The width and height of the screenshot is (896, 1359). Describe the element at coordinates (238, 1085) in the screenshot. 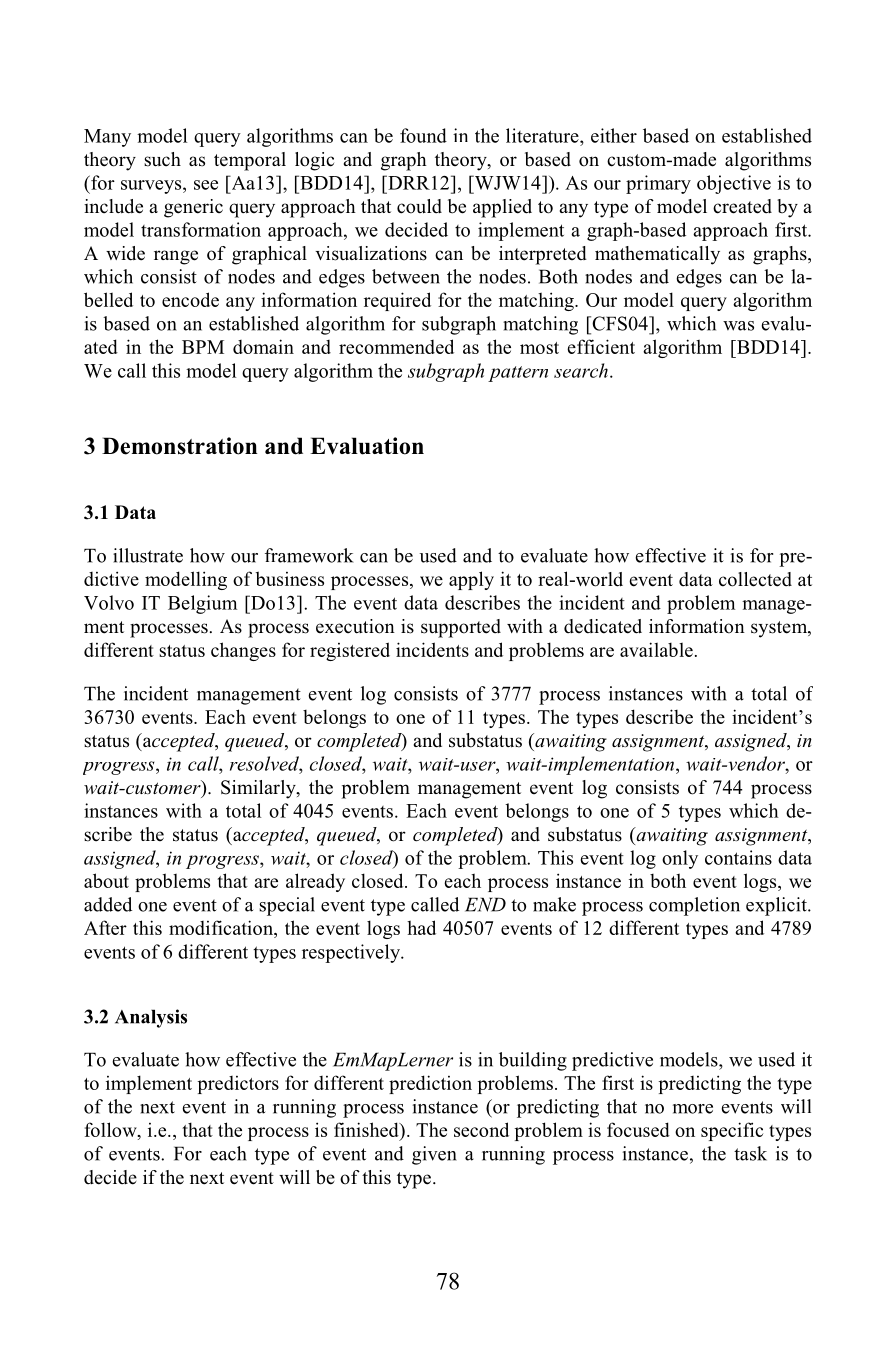

I see `predictors` at that location.
